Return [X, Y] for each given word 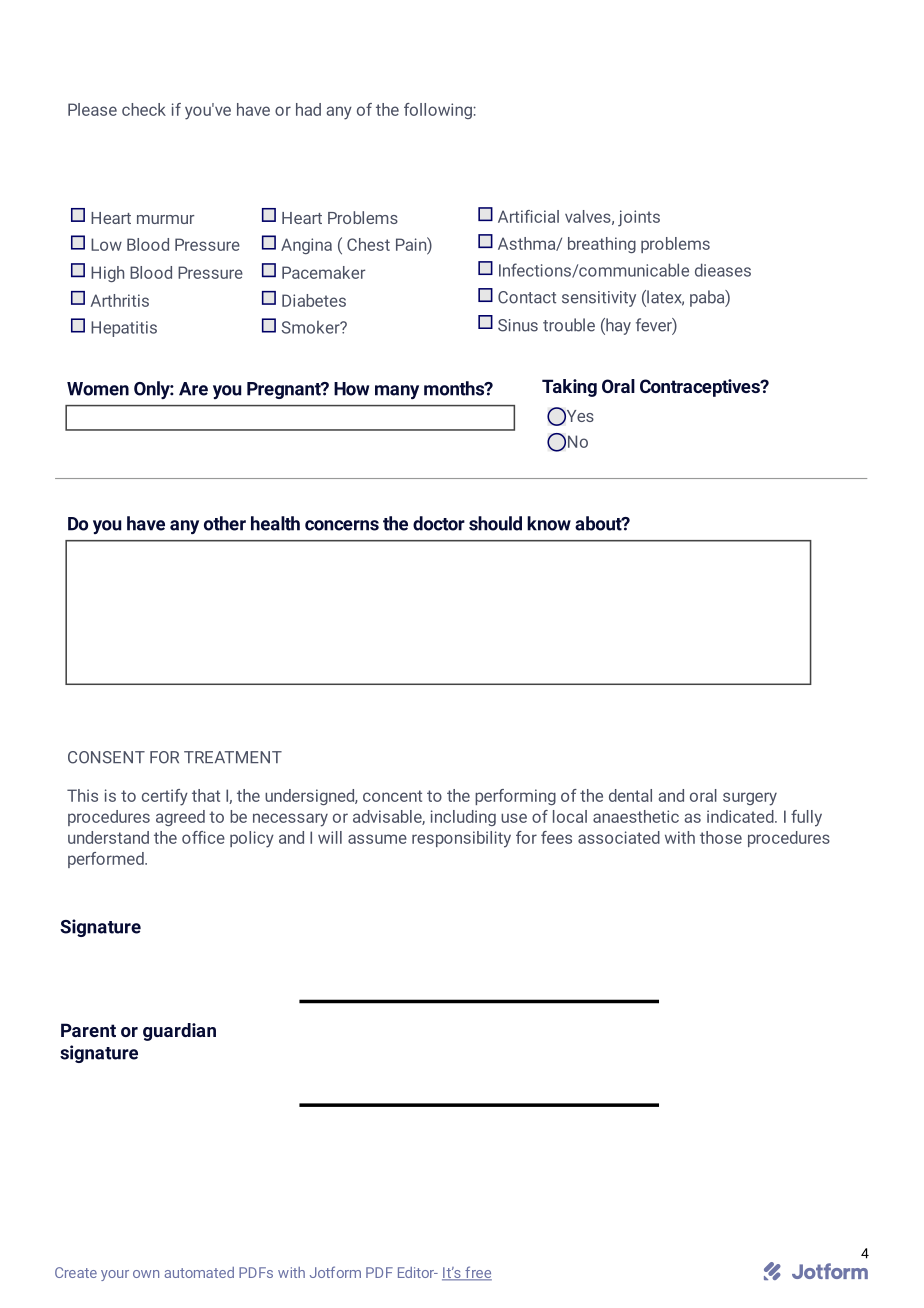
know [549, 523]
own [146, 1274]
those [721, 837]
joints [639, 218]
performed [107, 860]
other [225, 523]
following [438, 111]
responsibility [461, 839]
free [477, 1273]
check [144, 109]
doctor [439, 523]
